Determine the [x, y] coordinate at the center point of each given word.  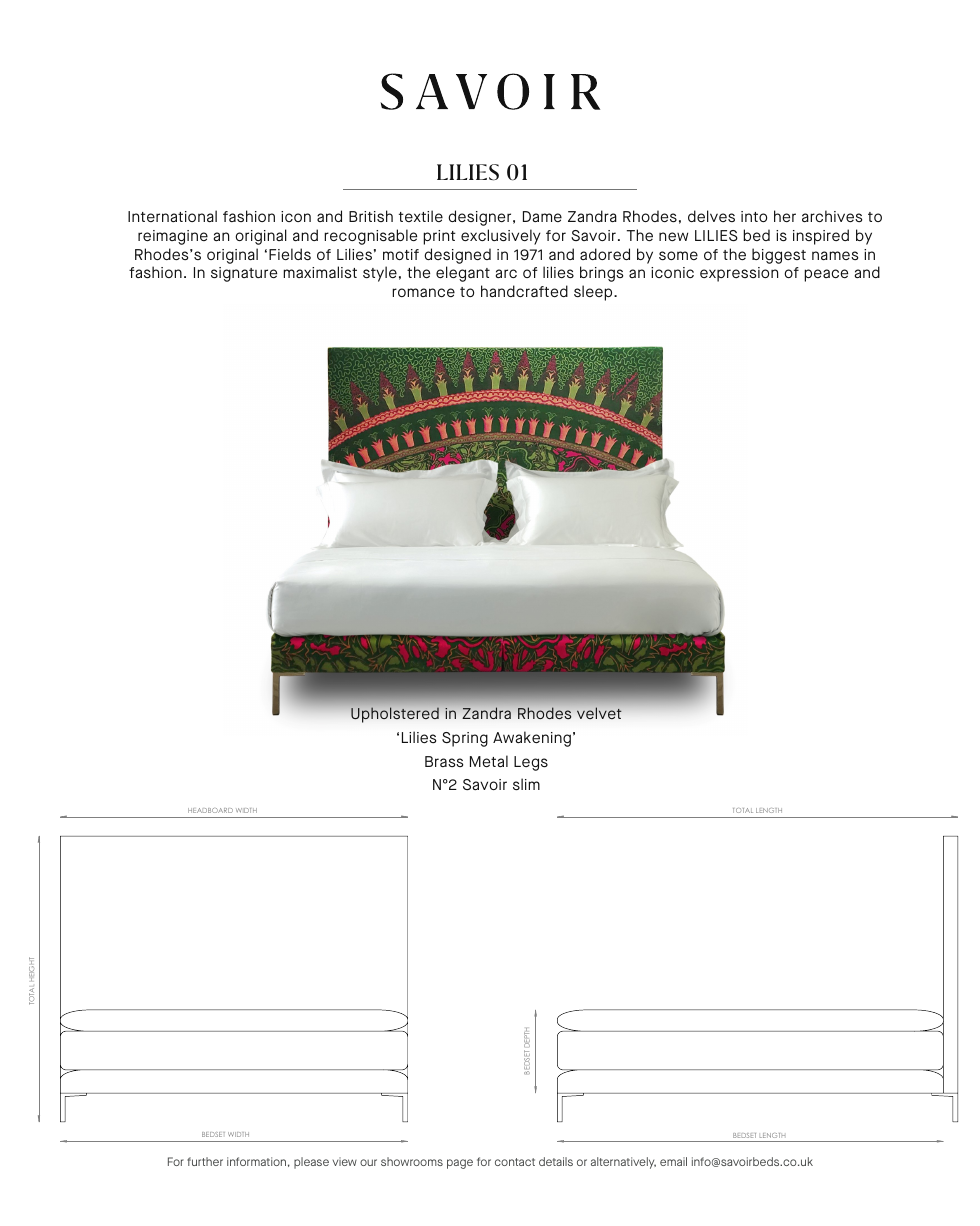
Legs [531, 763]
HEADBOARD [210, 810]
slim [526, 784]
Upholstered [395, 715]
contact [515, 1162]
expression [739, 274]
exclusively [501, 237]
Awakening [532, 739]
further [205, 1161]
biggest [779, 256]
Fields [290, 254]
